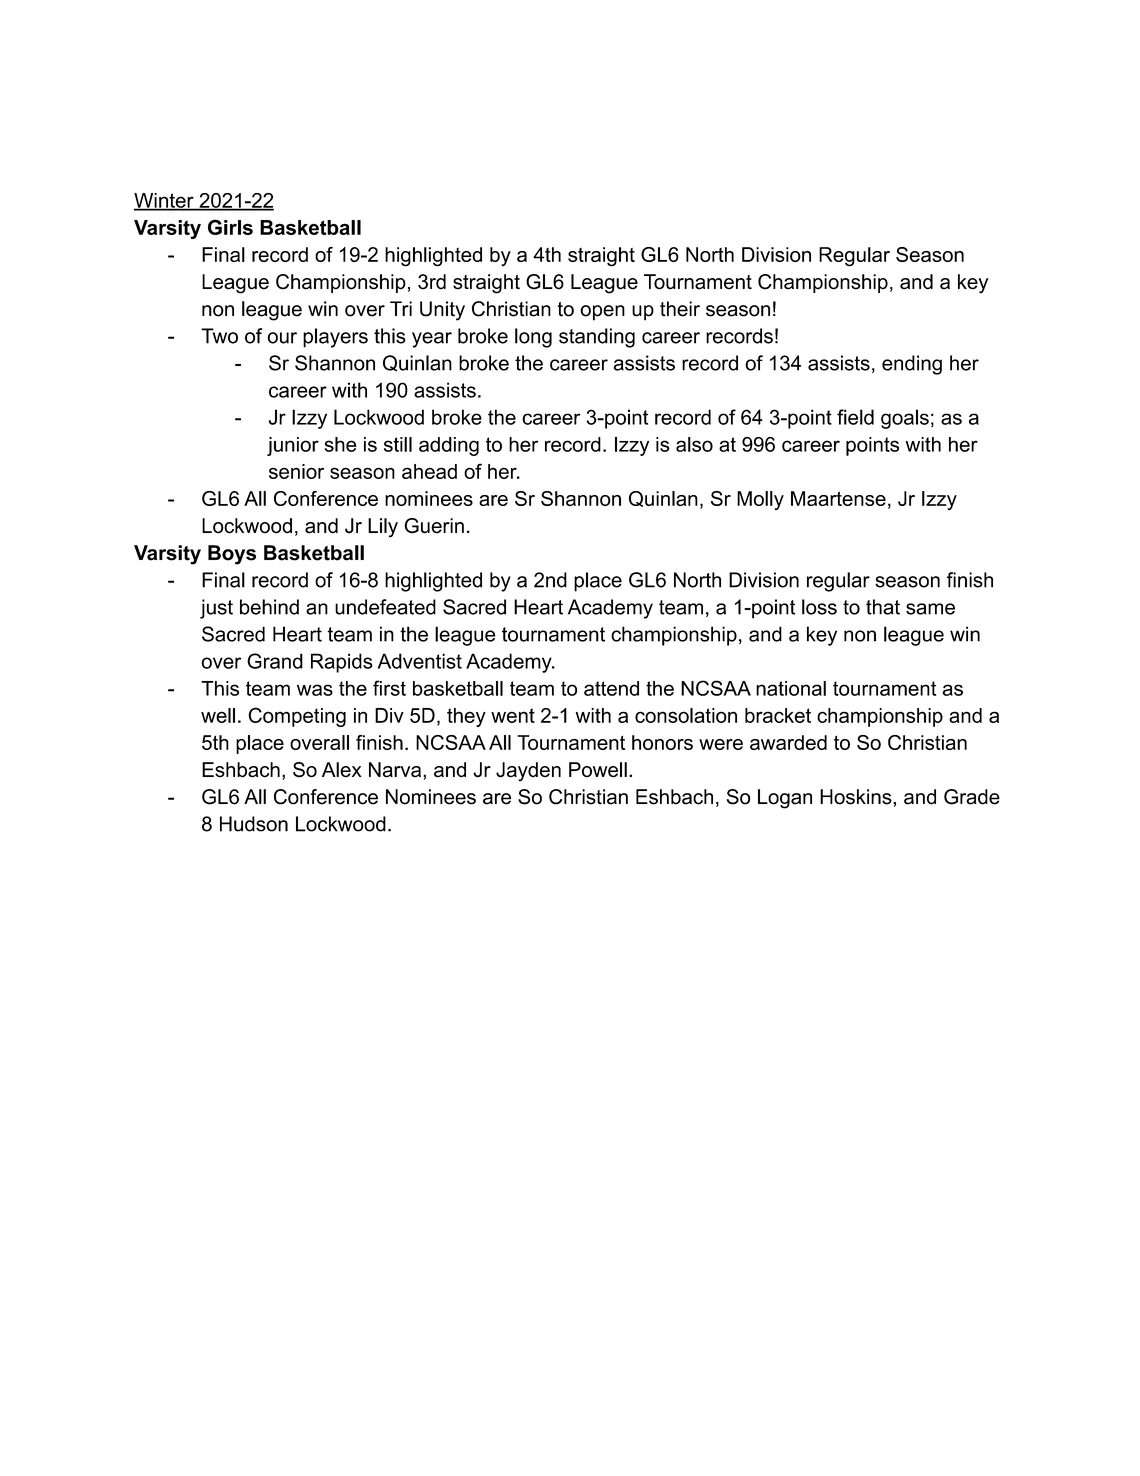  I want to click on Molly, so click(760, 500).
